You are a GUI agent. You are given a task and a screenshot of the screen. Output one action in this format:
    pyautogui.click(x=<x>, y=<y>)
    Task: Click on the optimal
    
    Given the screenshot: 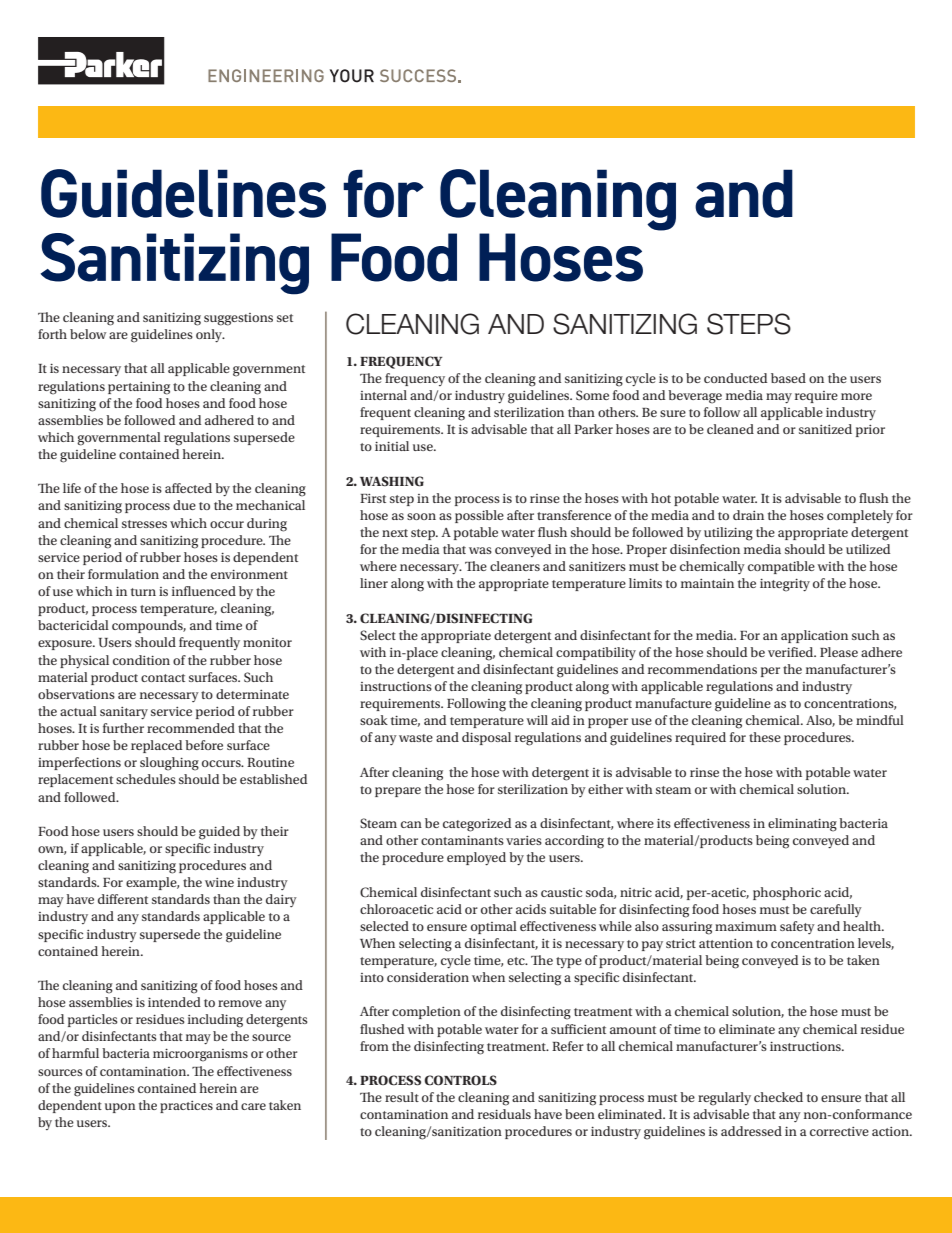 What is the action you would take?
    pyautogui.click(x=494, y=927)
